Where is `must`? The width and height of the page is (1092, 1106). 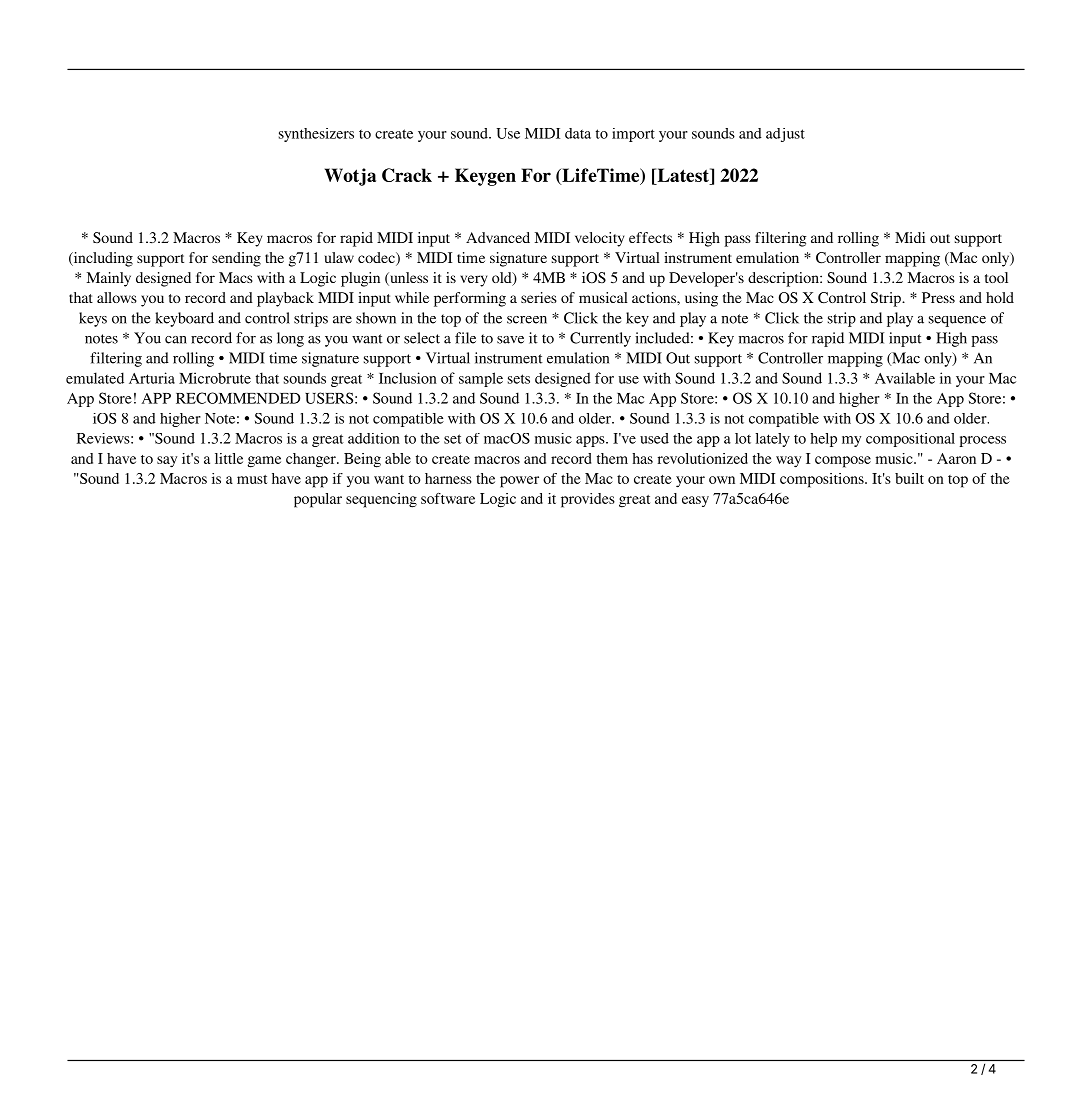 must is located at coordinates (252, 479).
